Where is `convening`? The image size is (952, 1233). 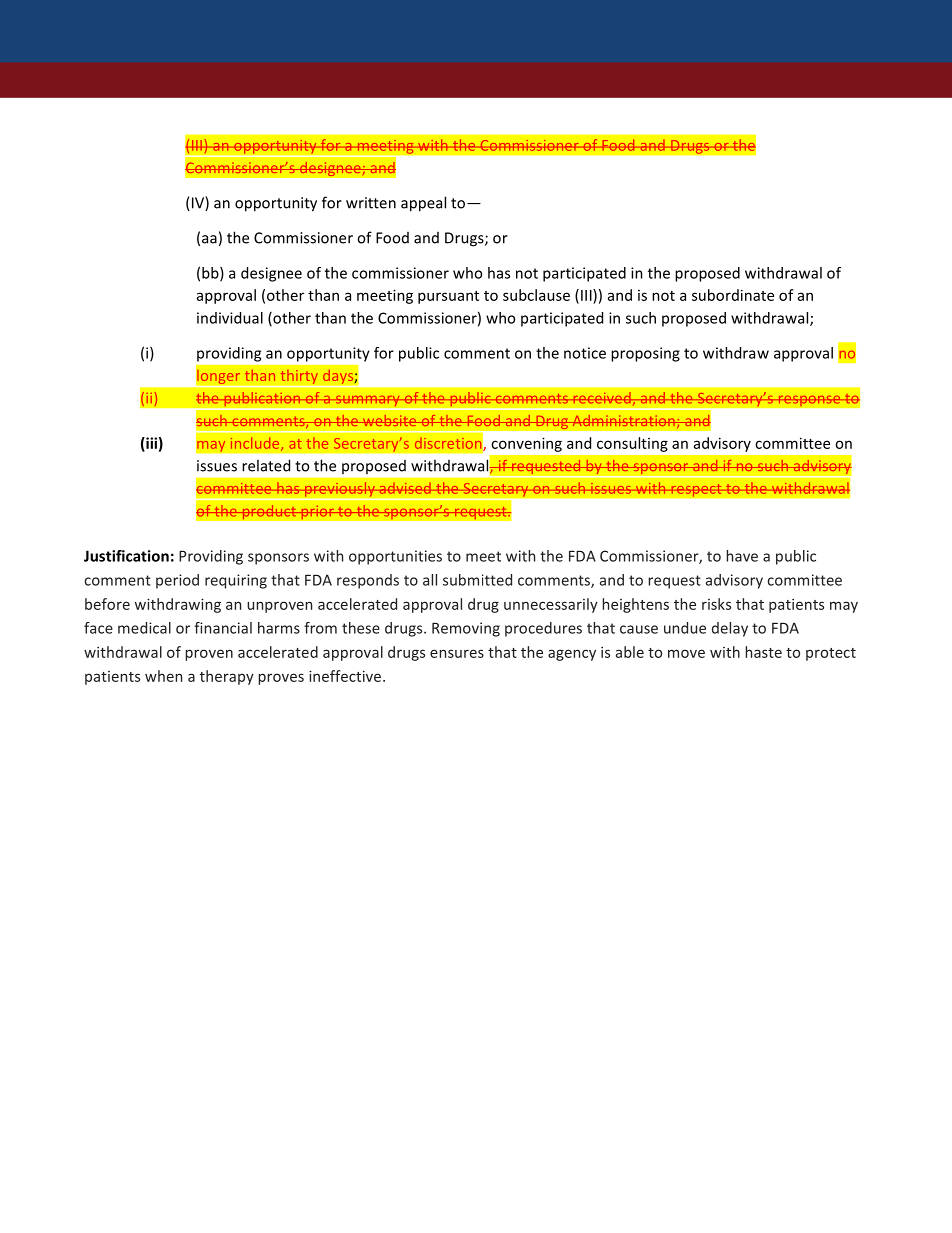
convening is located at coordinates (526, 444).
